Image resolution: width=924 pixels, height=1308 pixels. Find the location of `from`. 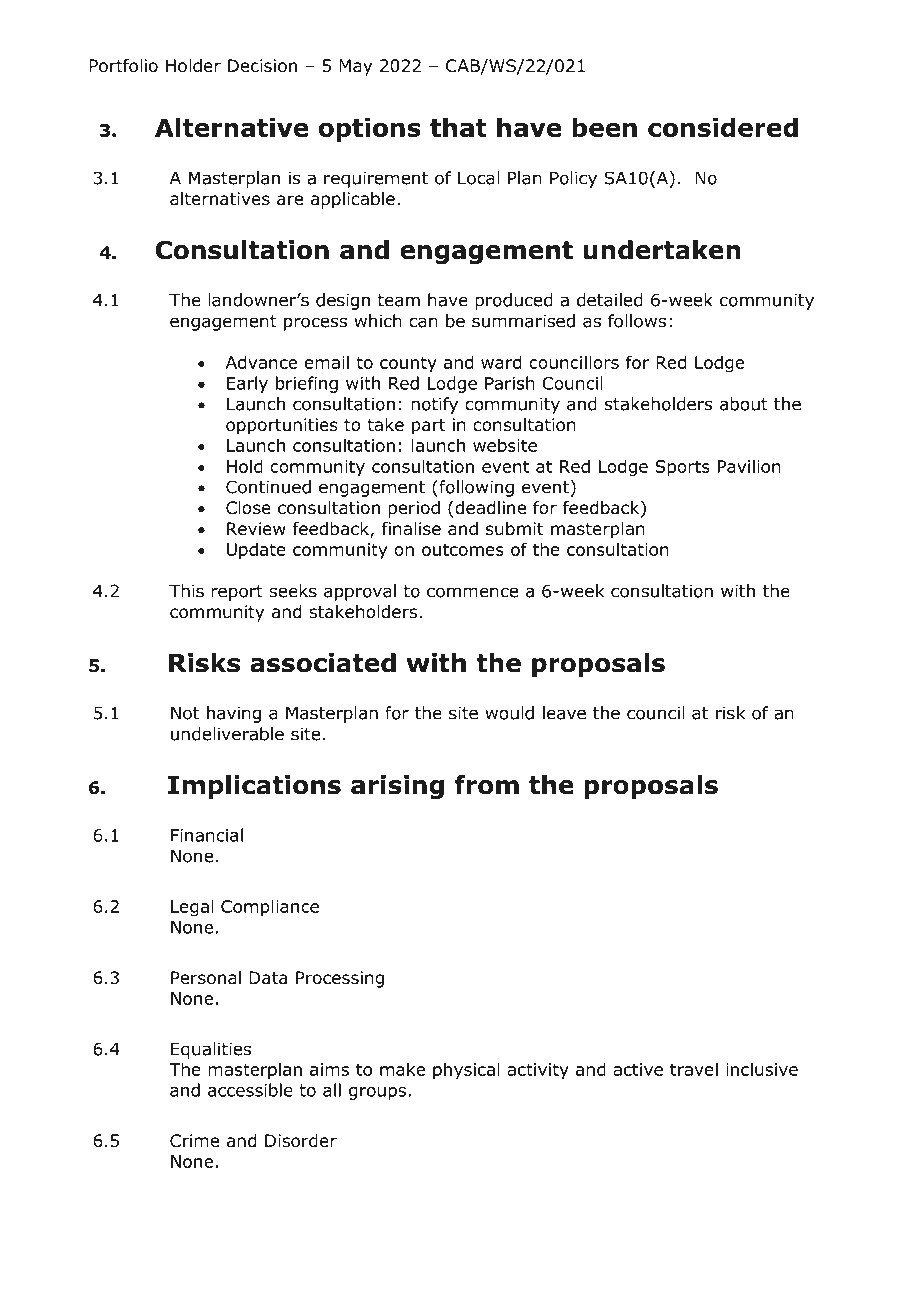

from is located at coordinates (486, 785).
